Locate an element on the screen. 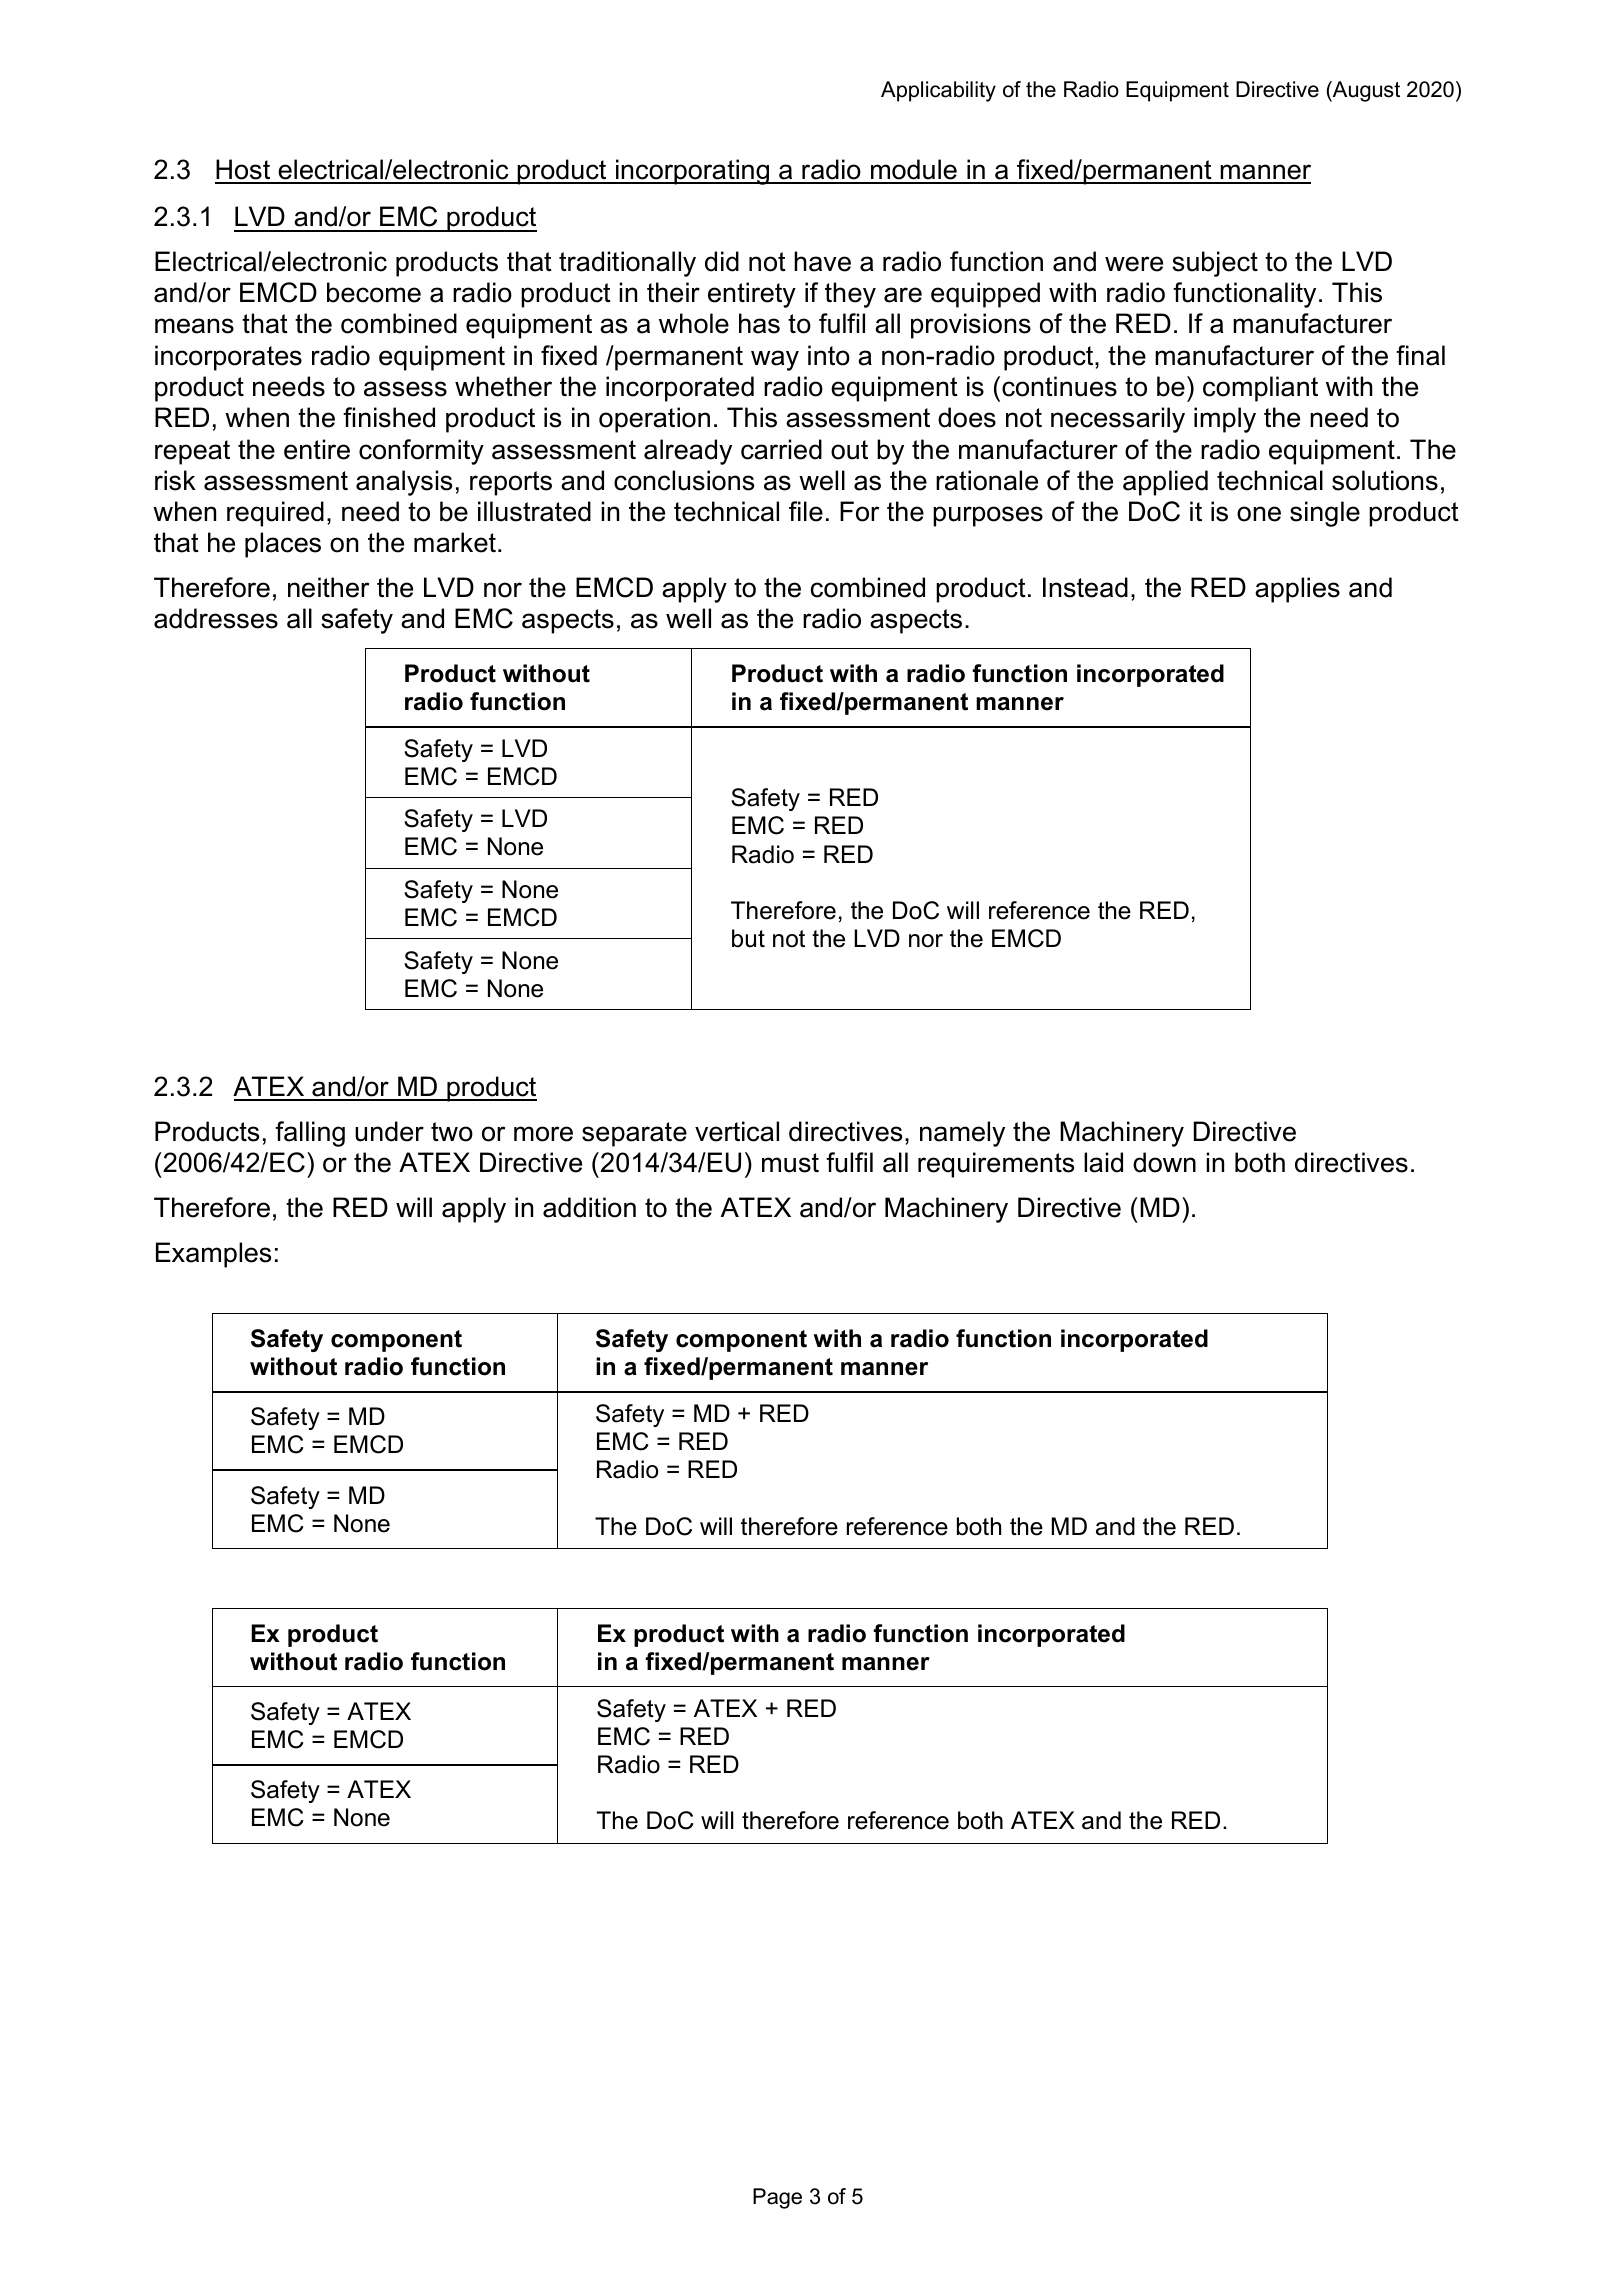 The width and height of the screenshot is (1616, 2286). but is located at coordinates (748, 938).
